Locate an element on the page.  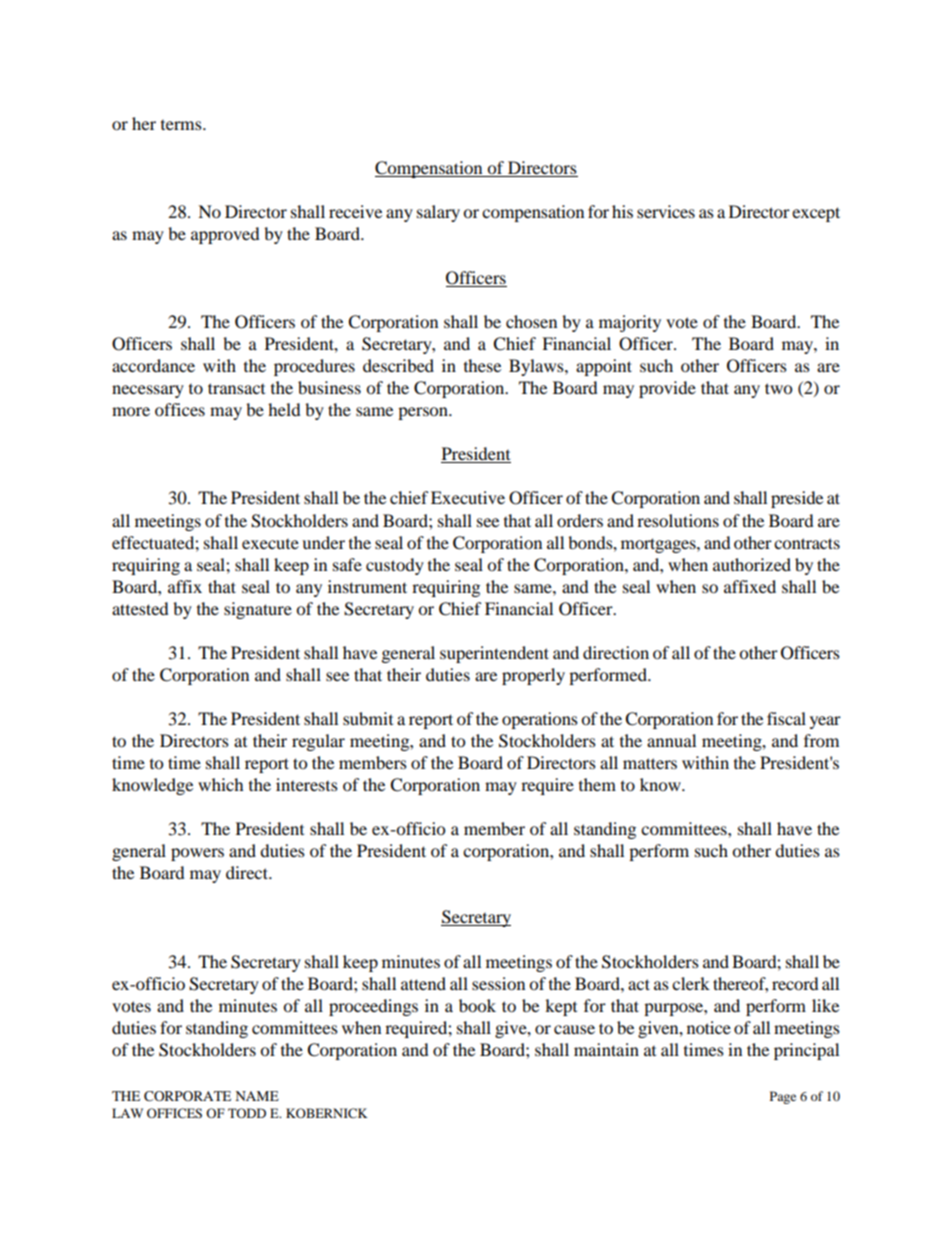
superintendent is located at coordinates (494, 654).
